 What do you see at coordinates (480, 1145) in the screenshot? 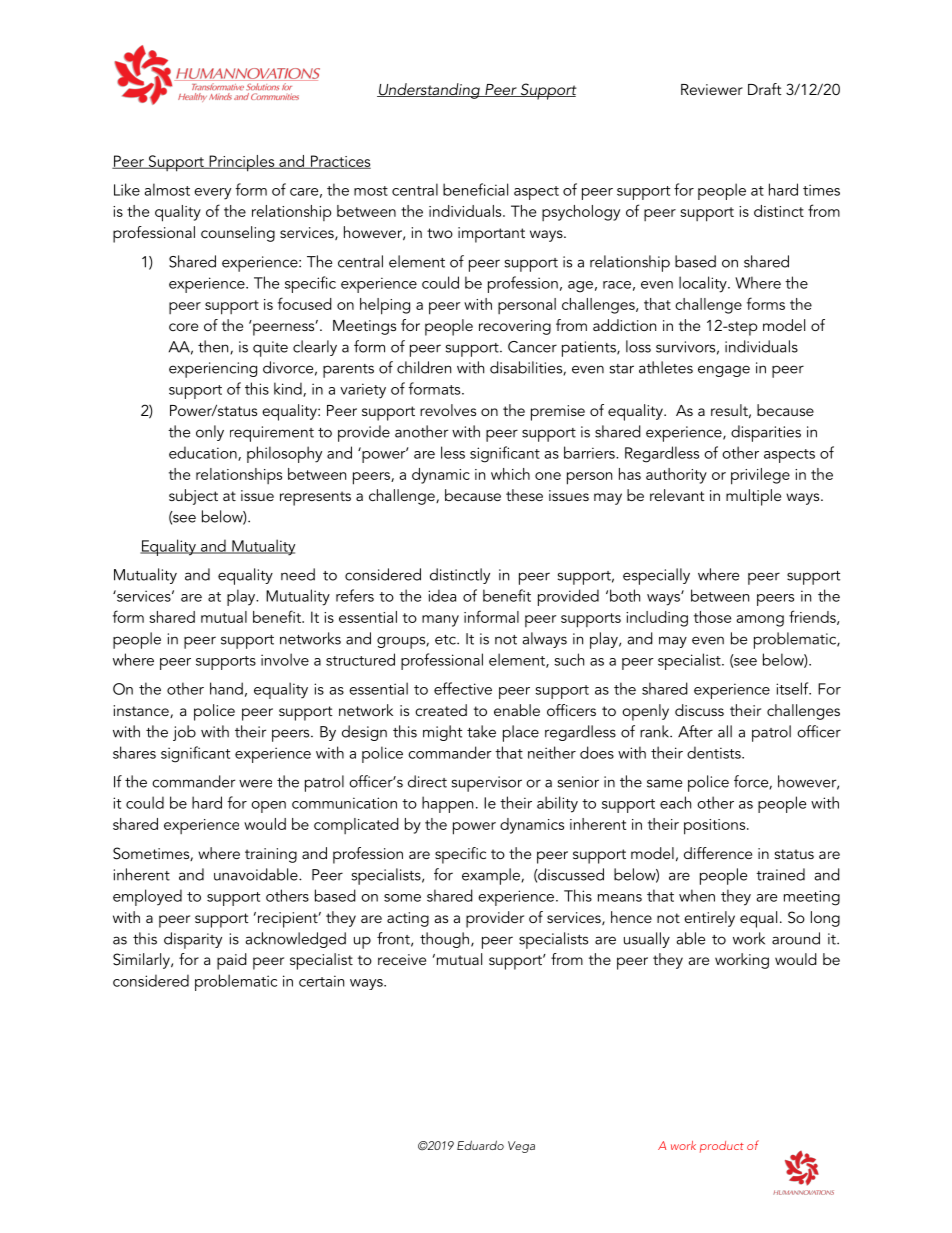
I see `Eduardo` at bounding box center [480, 1145].
